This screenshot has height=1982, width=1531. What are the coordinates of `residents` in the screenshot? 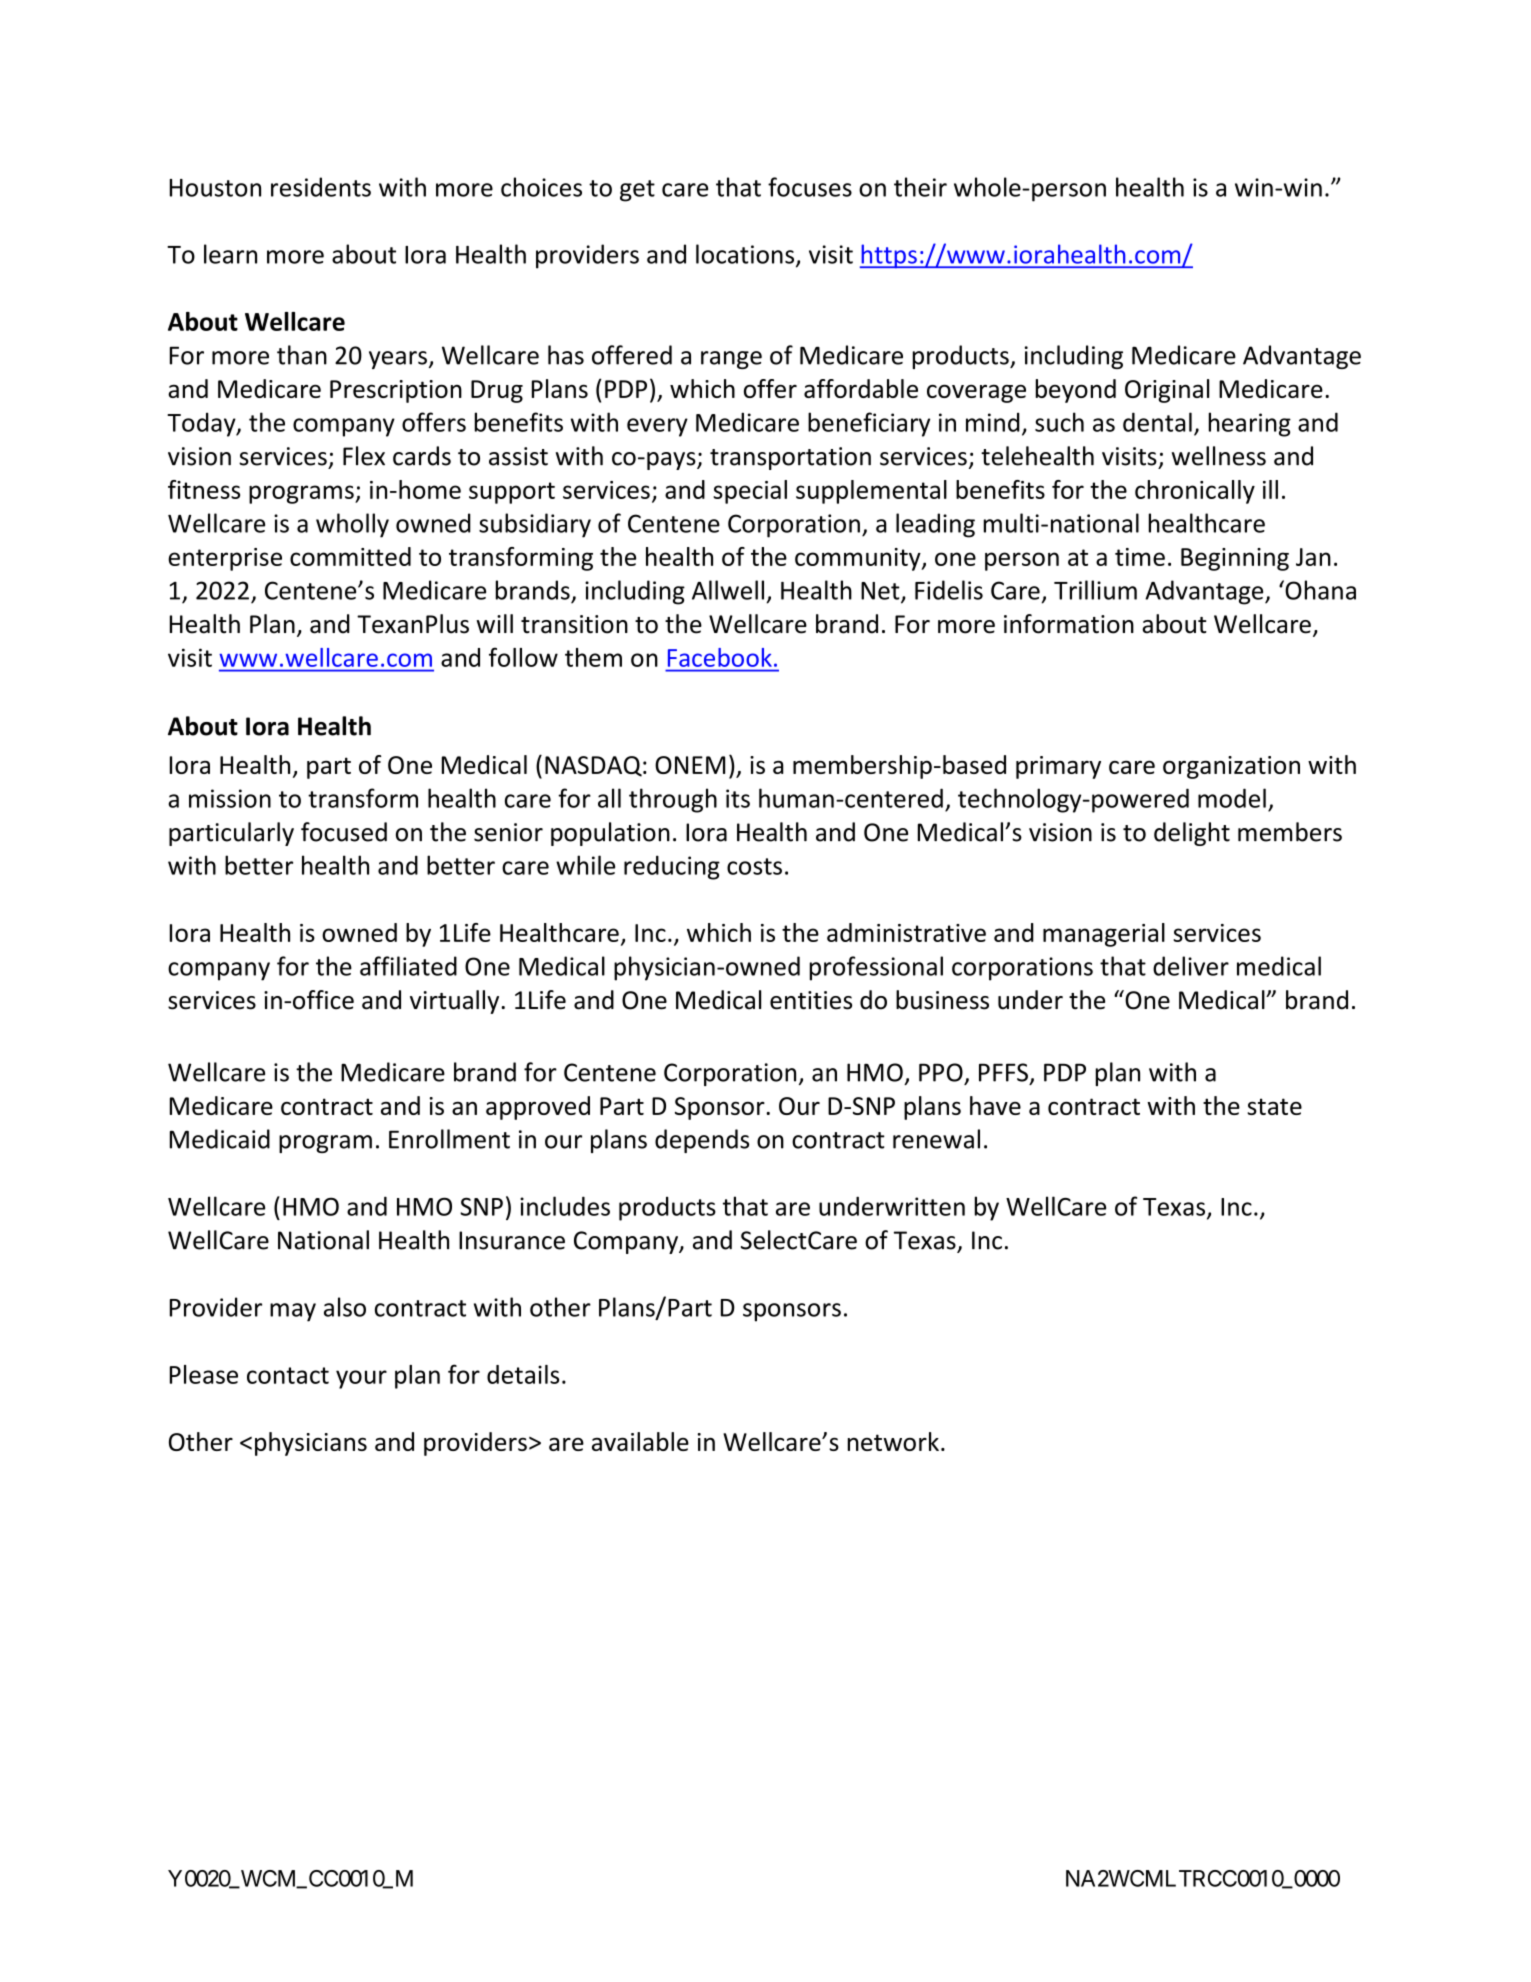 It's located at (321, 187).
